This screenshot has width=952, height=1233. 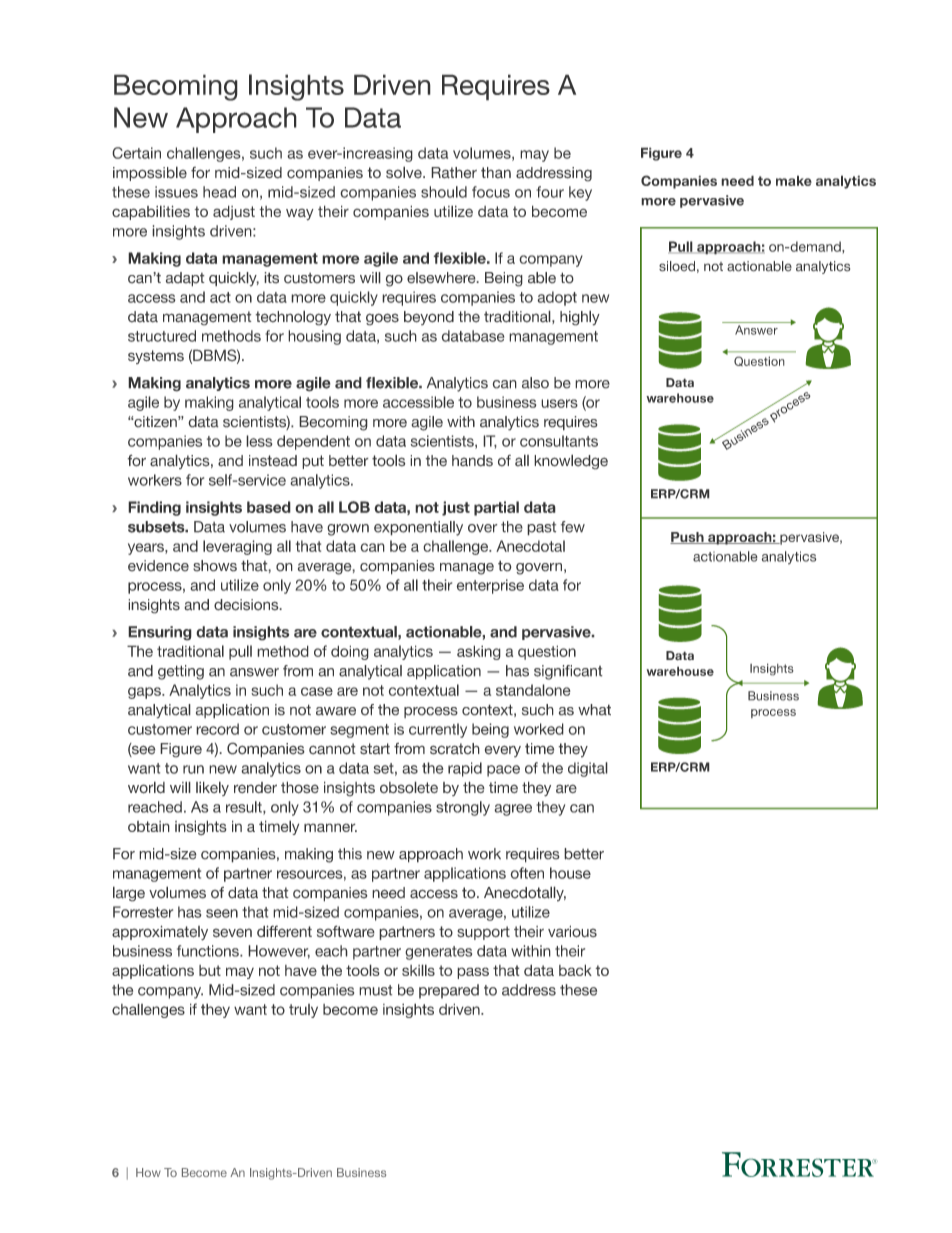 What do you see at coordinates (219, 192) in the screenshot?
I see `head` at bounding box center [219, 192].
